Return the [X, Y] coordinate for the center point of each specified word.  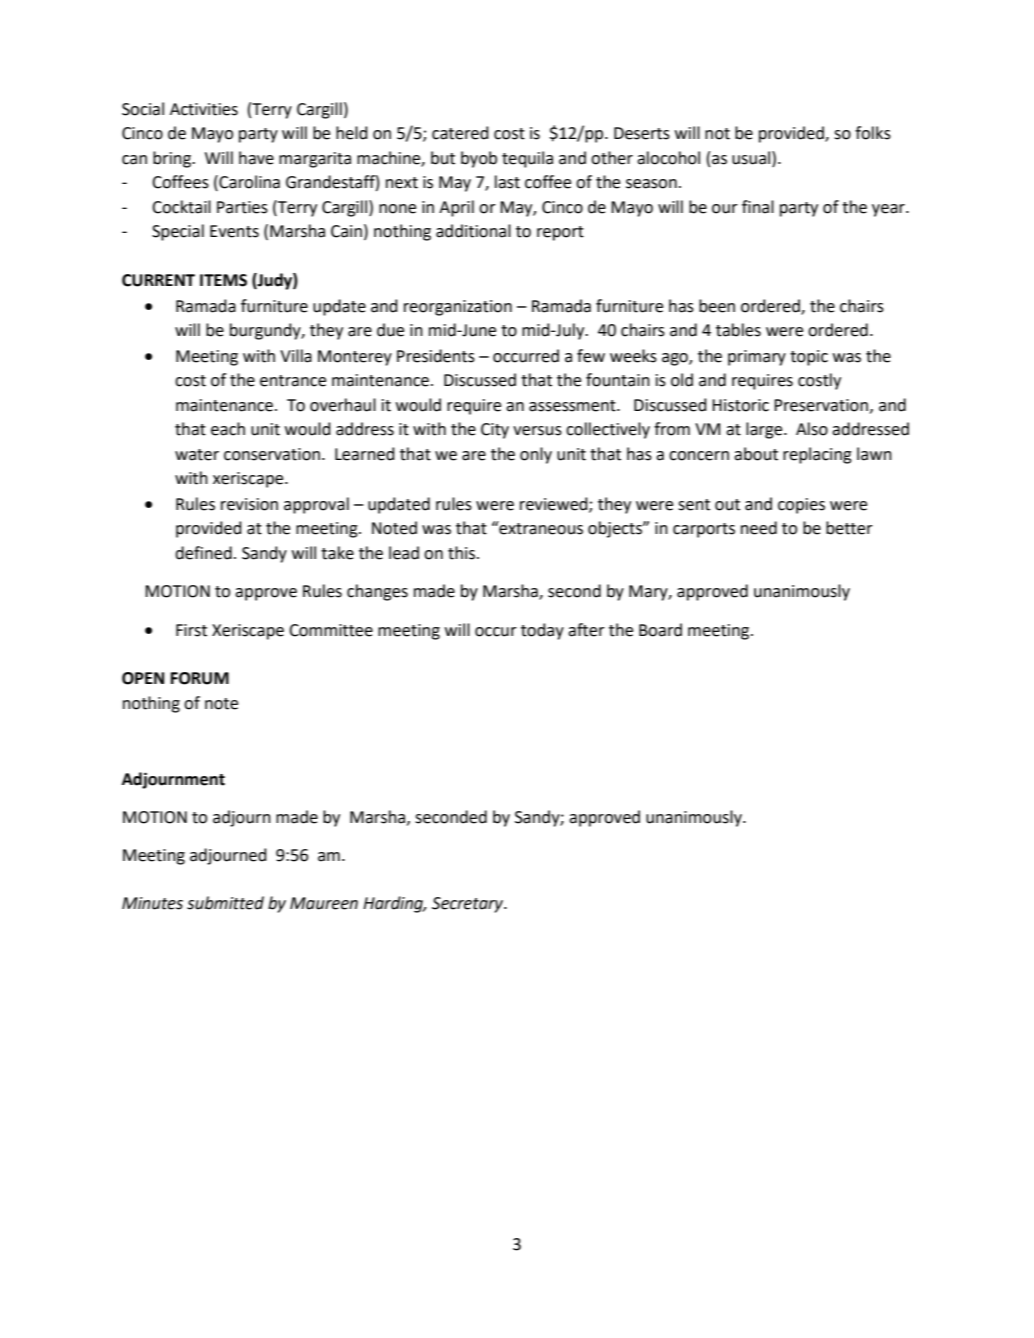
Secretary [469, 905]
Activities [204, 109]
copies [801, 506]
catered [460, 133]
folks [873, 133]
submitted [225, 903]
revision [249, 504]
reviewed [555, 504]
